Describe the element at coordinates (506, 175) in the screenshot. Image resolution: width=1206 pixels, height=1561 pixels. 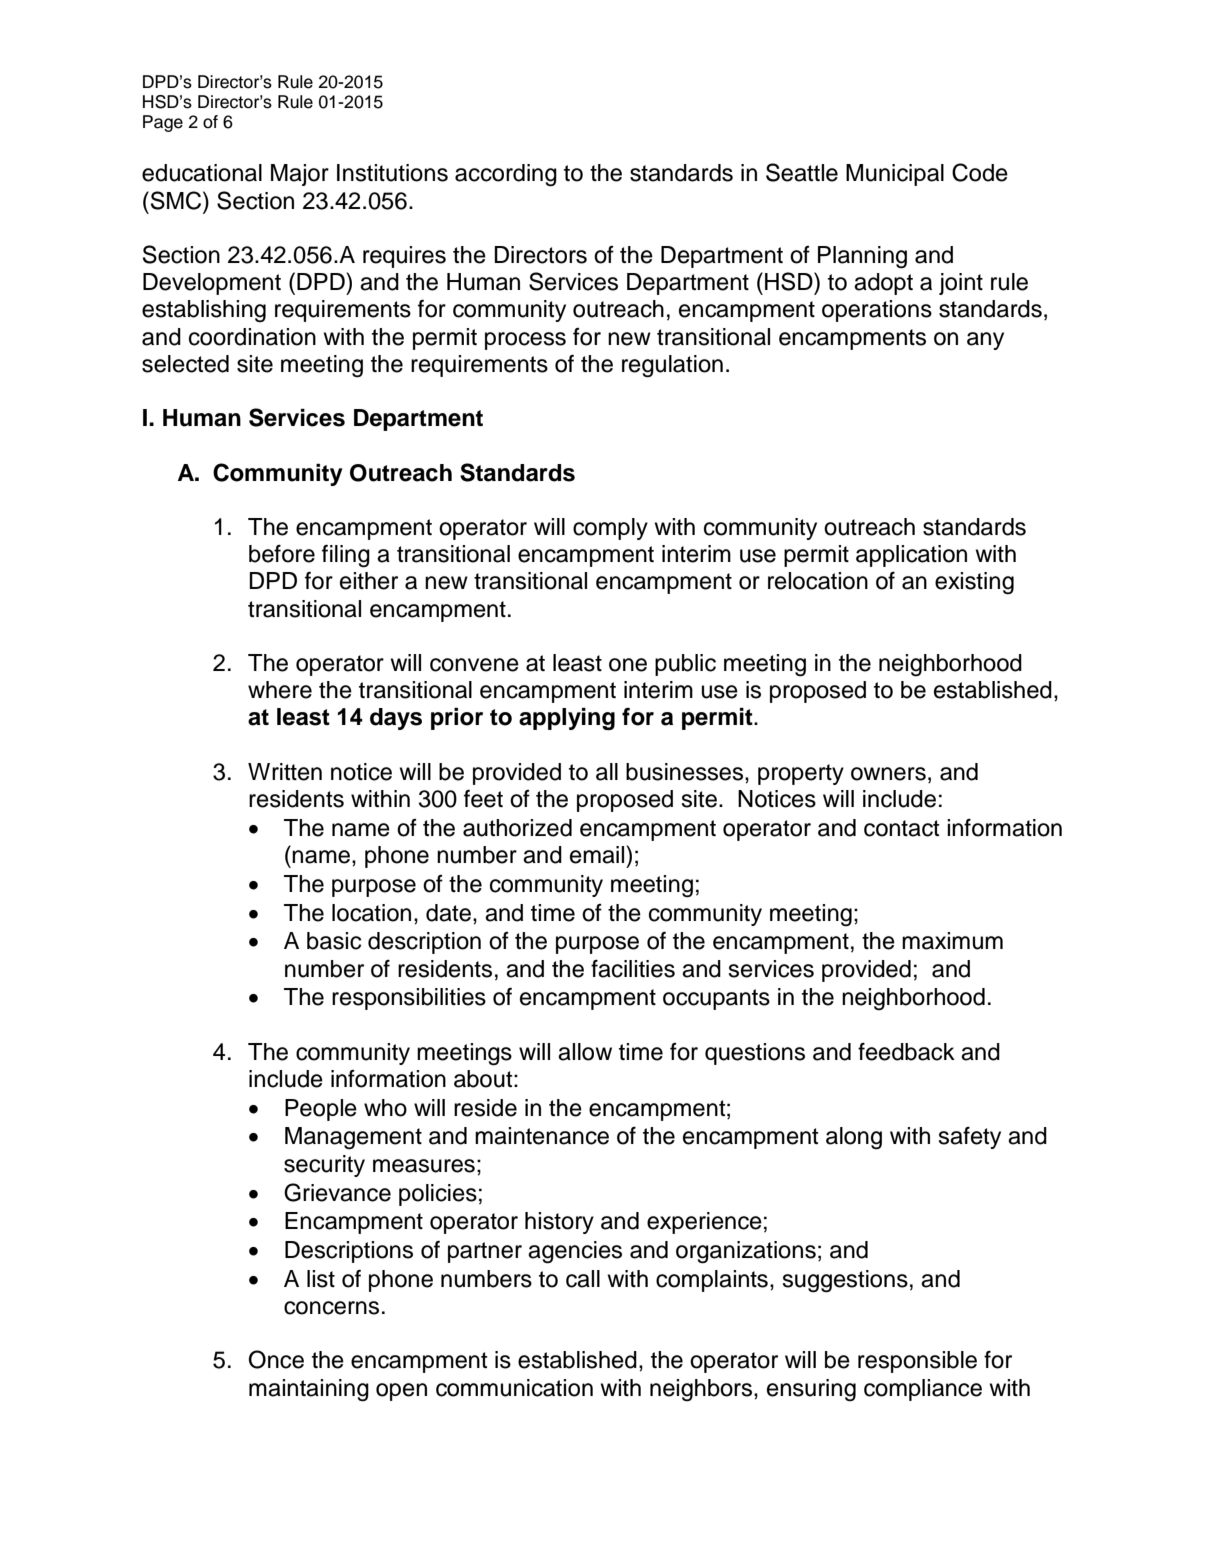
I see `according` at that location.
